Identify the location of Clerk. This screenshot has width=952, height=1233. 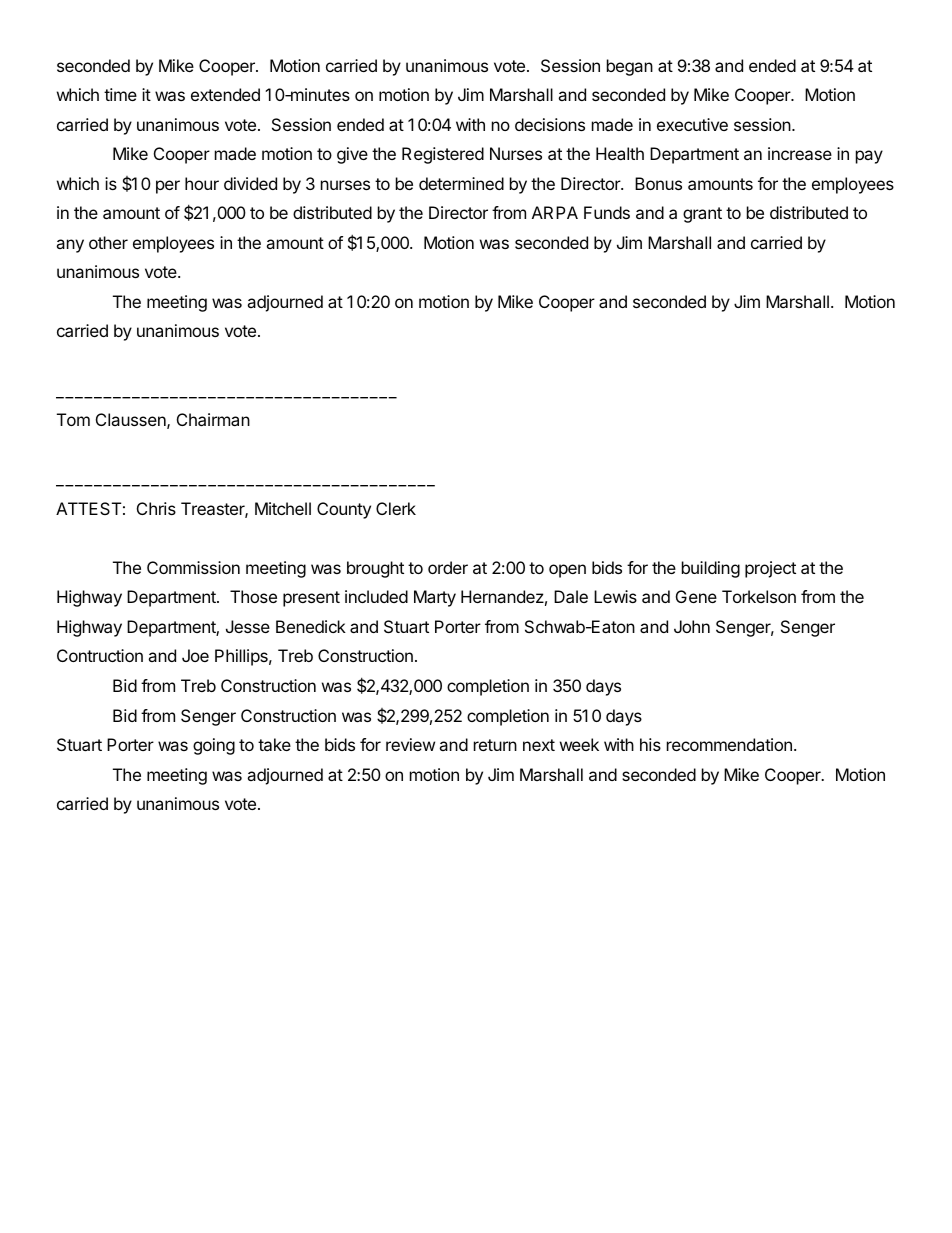
(396, 508).
